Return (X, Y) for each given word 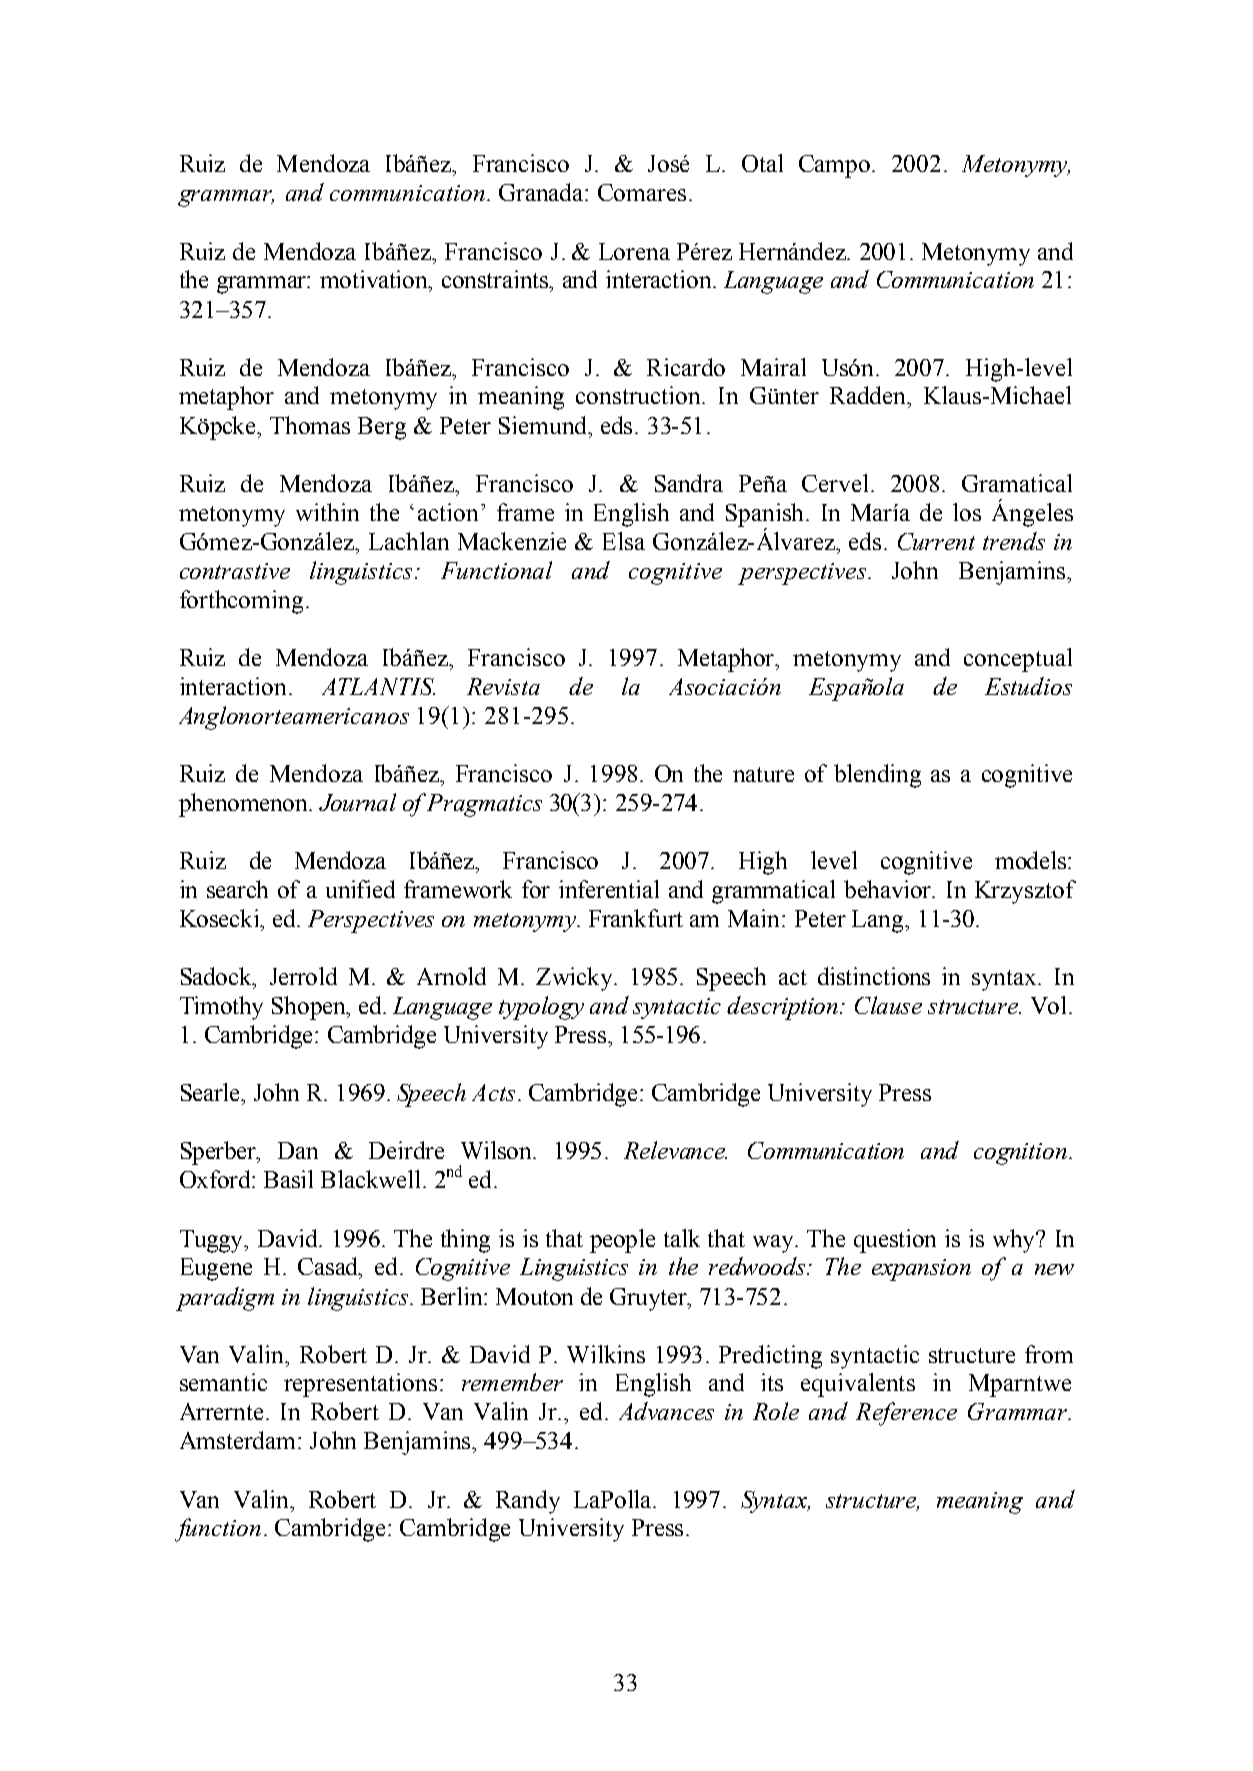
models (1032, 860)
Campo (836, 166)
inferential (609, 889)
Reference (906, 1414)
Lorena (634, 251)
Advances (666, 1411)
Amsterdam (239, 1440)
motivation (375, 280)
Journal (357, 802)
